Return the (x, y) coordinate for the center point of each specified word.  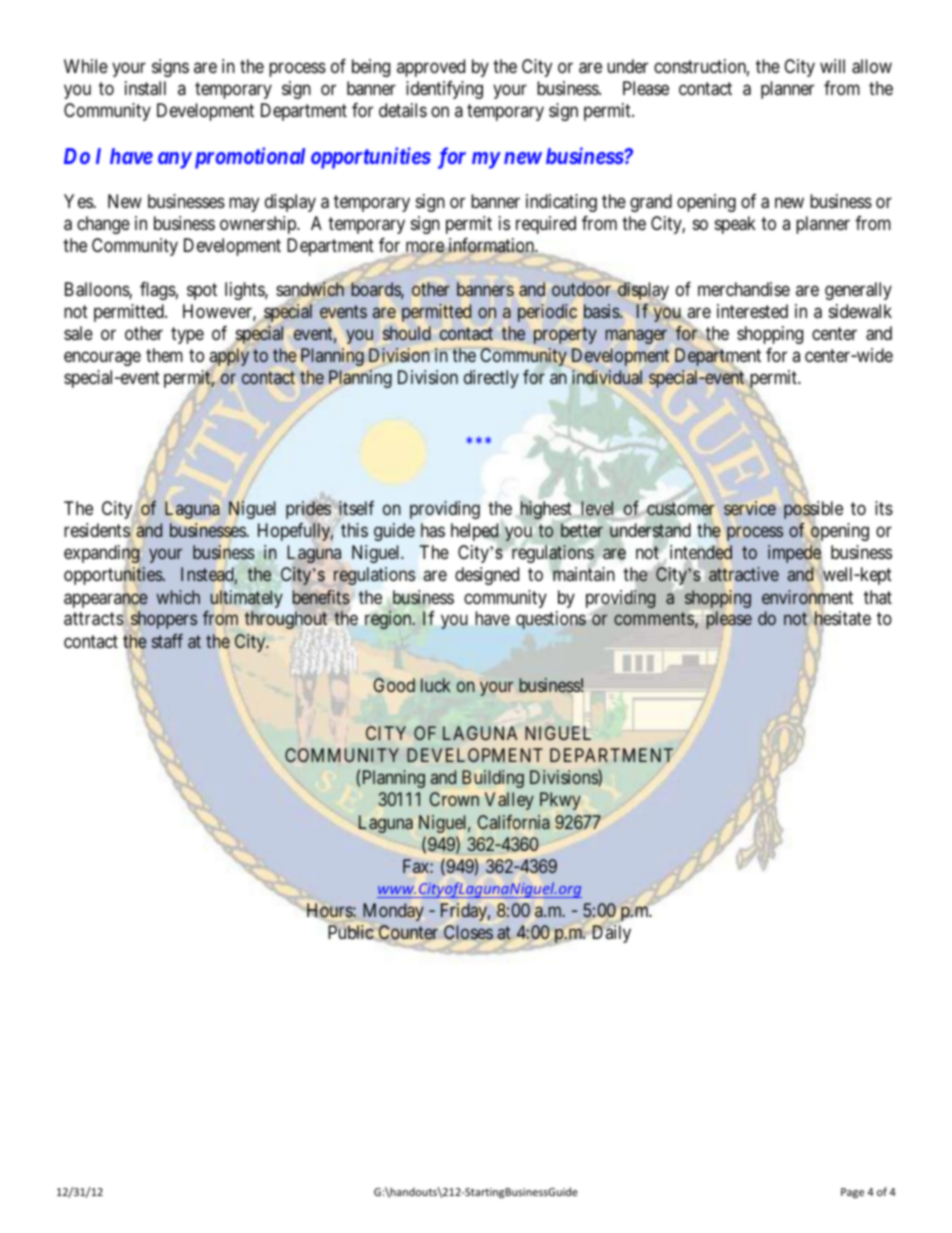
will (832, 66)
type (187, 335)
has (433, 530)
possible (813, 511)
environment (807, 597)
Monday (393, 912)
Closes (468, 932)
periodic (547, 313)
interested (752, 311)
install (145, 88)
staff (167, 641)
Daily (610, 933)
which (178, 597)
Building (493, 779)
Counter (408, 932)
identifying (444, 90)
